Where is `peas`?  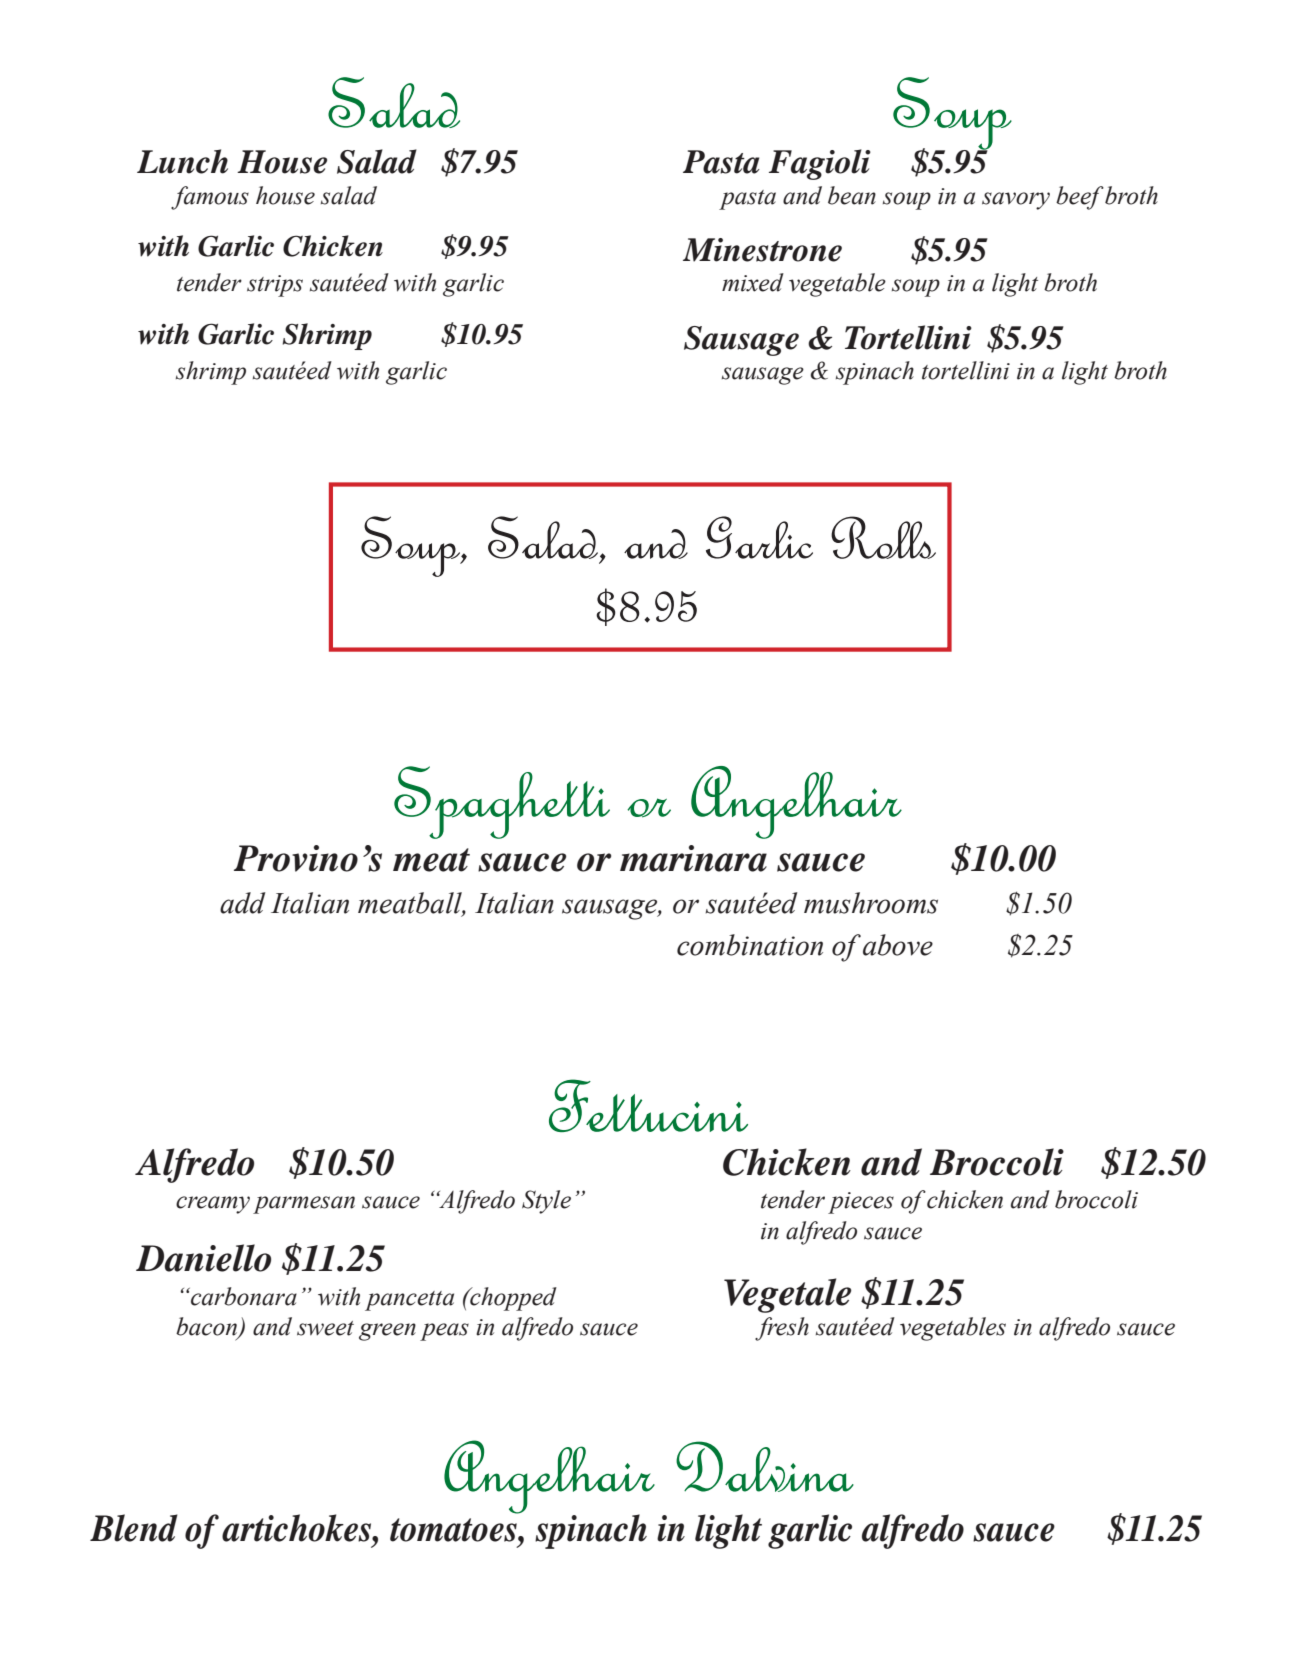 peas is located at coordinates (444, 1332).
